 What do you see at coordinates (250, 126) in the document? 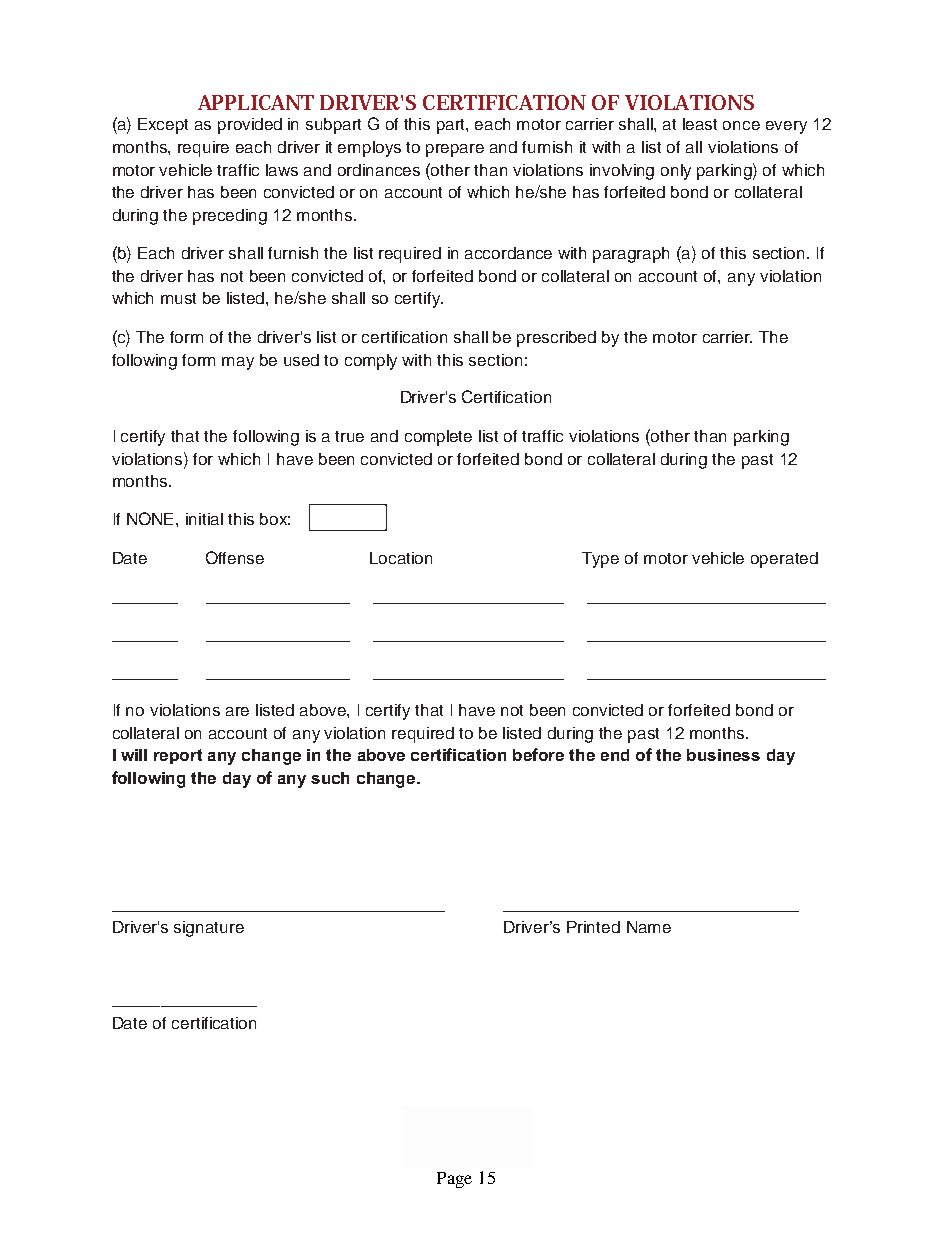
I see `provided` at bounding box center [250, 126].
